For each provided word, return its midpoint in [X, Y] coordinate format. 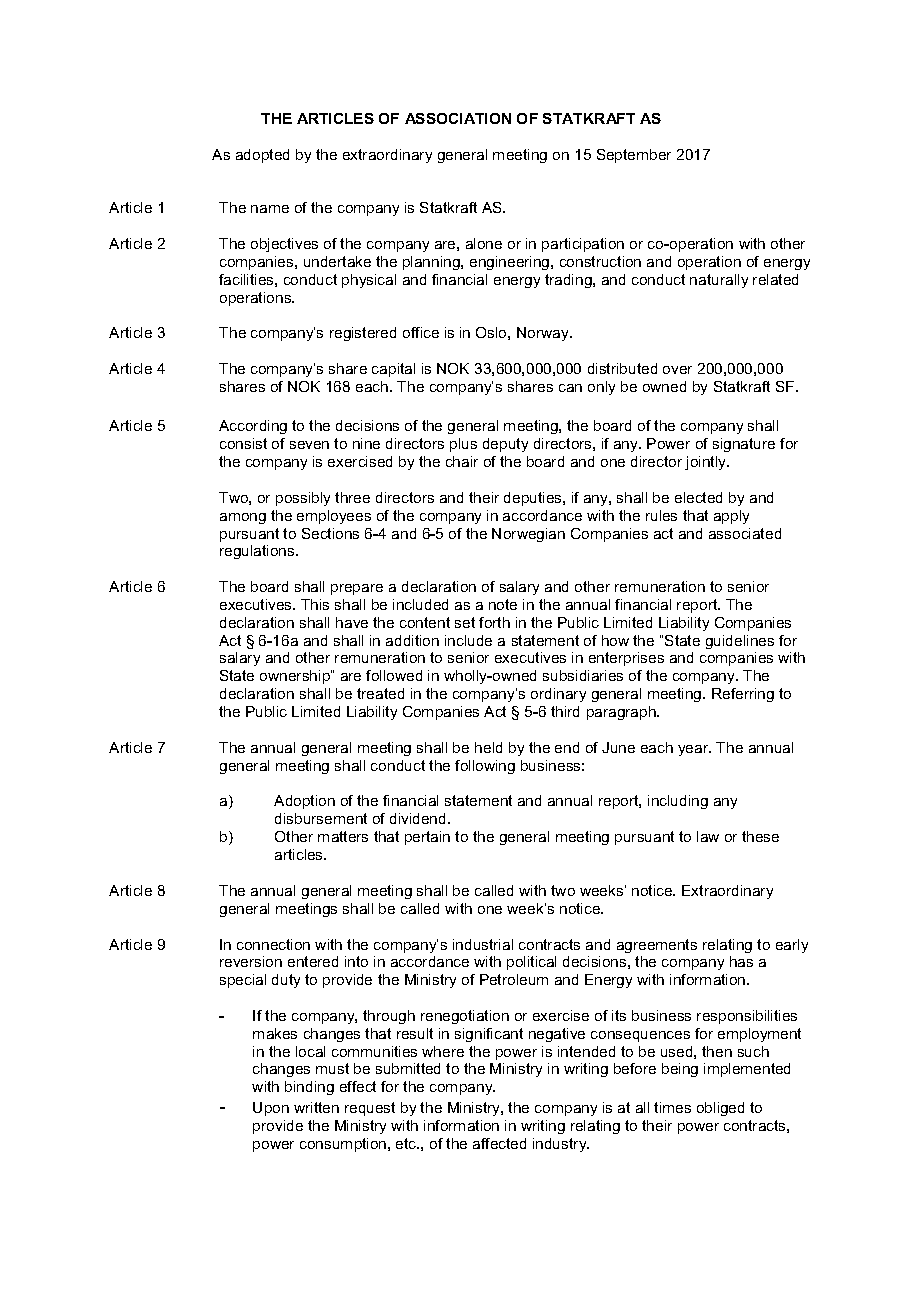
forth [494, 622]
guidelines [740, 642]
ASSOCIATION [458, 118]
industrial [483, 944]
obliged [720, 1109]
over [677, 370]
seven [309, 445]
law [708, 836]
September [634, 156]
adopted [262, 156]
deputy [505, 445]
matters [343, 836]
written [316, 1107]
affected [499, 1143]
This [315, 604]
